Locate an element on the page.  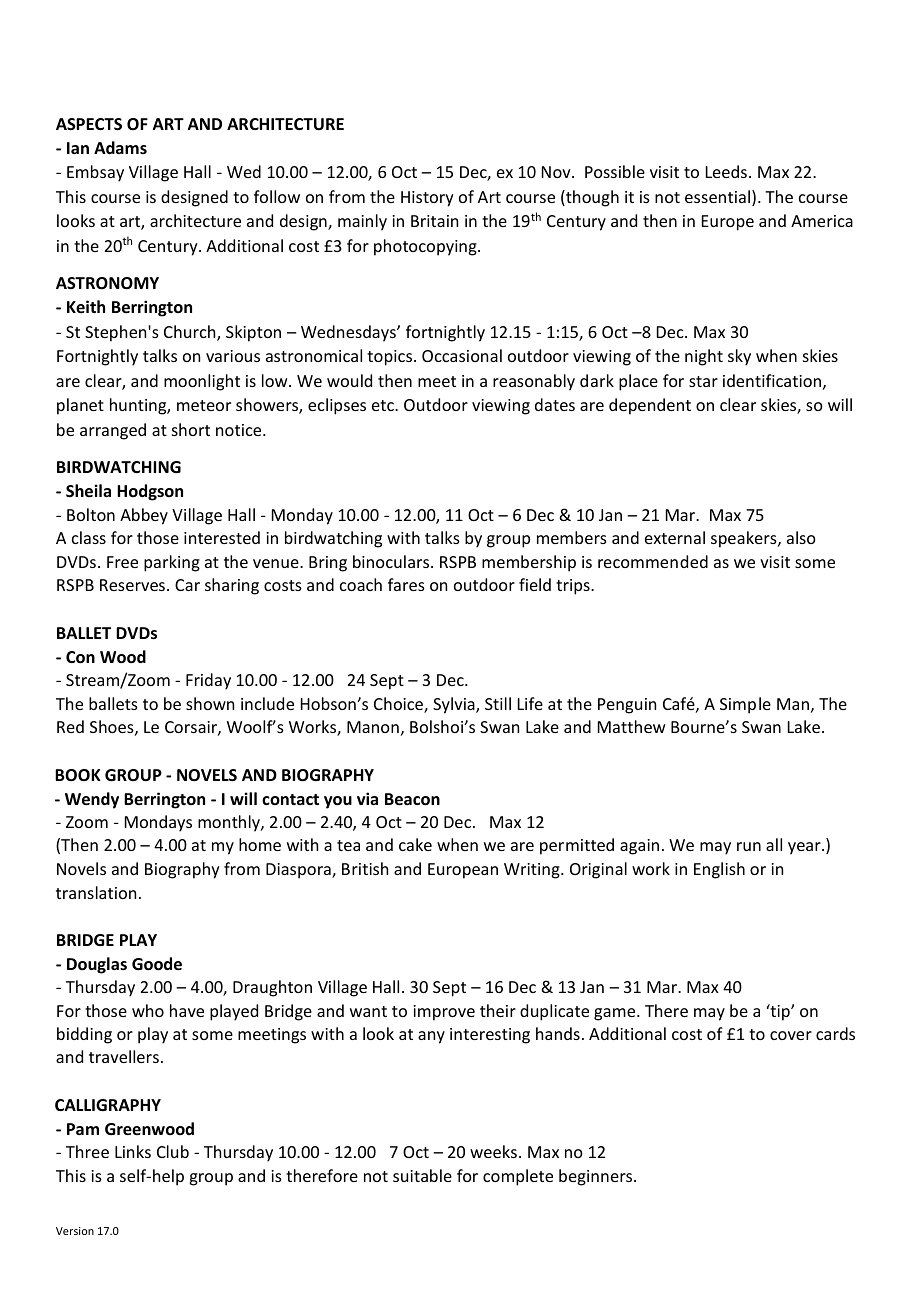
Club is located at coordinates (173, 1151).
